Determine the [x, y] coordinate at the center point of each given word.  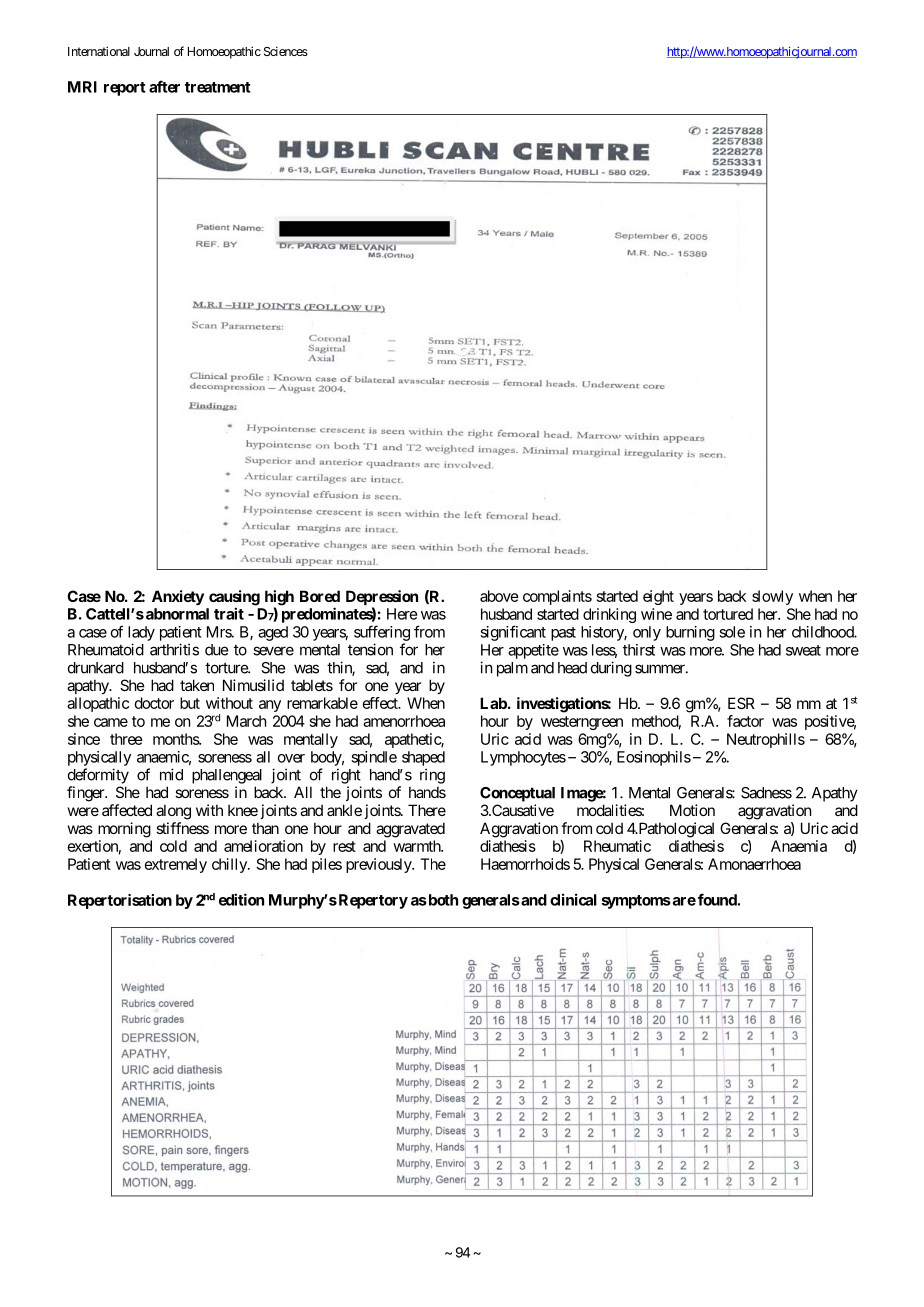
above [499, 596]
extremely [176, 865]
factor [745, 721]
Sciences [286, 51]
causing [234, 599]
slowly [772, 597]
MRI [82, 87]
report [125, 89]
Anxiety [178, 597]
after [164, 86]
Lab [493, 703]
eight [658, 597]
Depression [382, 599]
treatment [218, 87]
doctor [154, 703]
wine [656, 614]
